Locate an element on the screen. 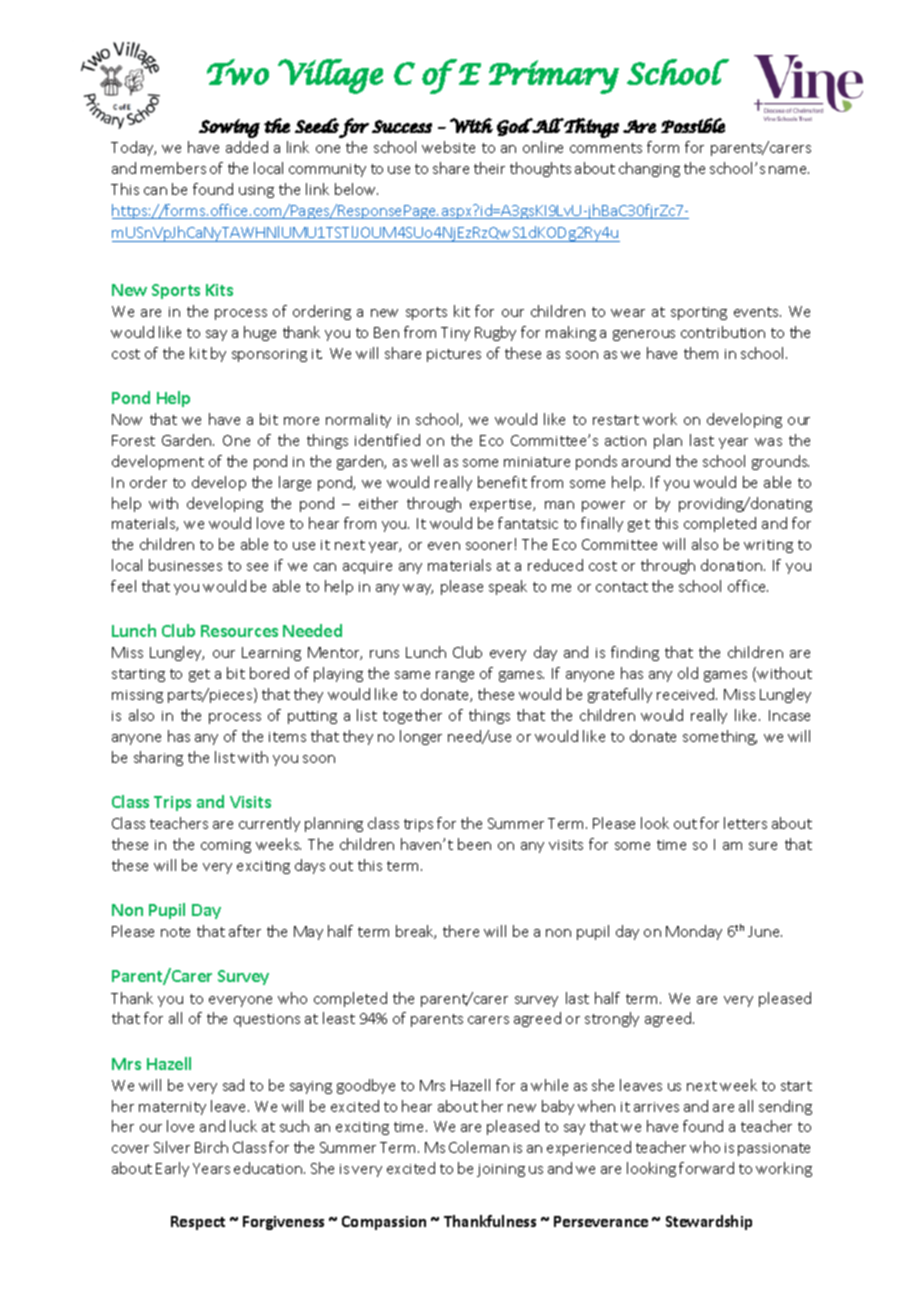 This screenshot has width=924, height=1308. Possible is located at coordinates (693, 125).
